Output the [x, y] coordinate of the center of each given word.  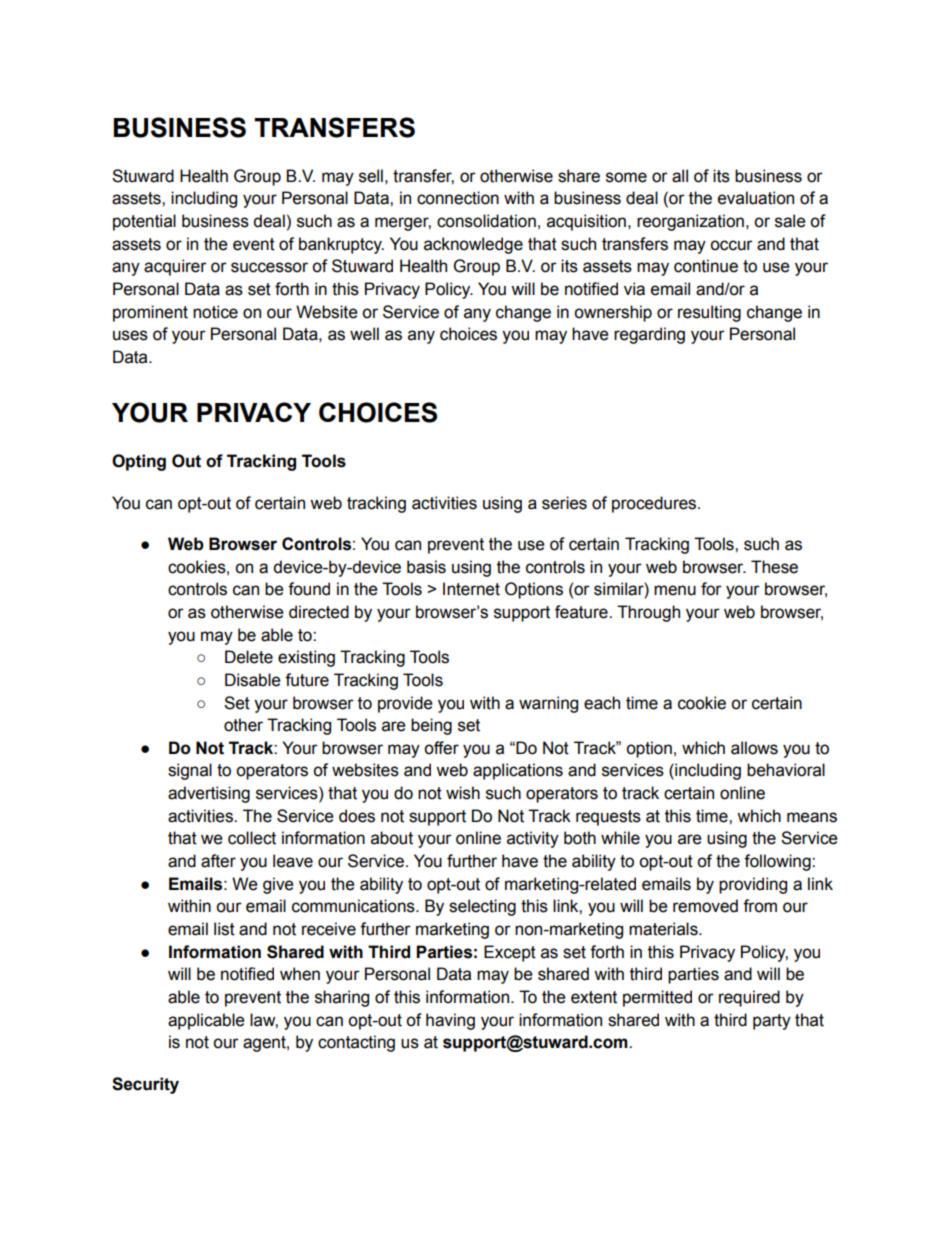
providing [753, 885]
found [309, 589]
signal [190, 771]
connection [458, 198]
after [218, 861]
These [774, 567]
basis [426, 567]
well [364, 334]
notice [215, 312]
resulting [709, 313]
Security [145, 1085]
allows [754, 748]
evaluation [756, 198]
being [431, 726]
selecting [482, 907]
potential [144, 222]
